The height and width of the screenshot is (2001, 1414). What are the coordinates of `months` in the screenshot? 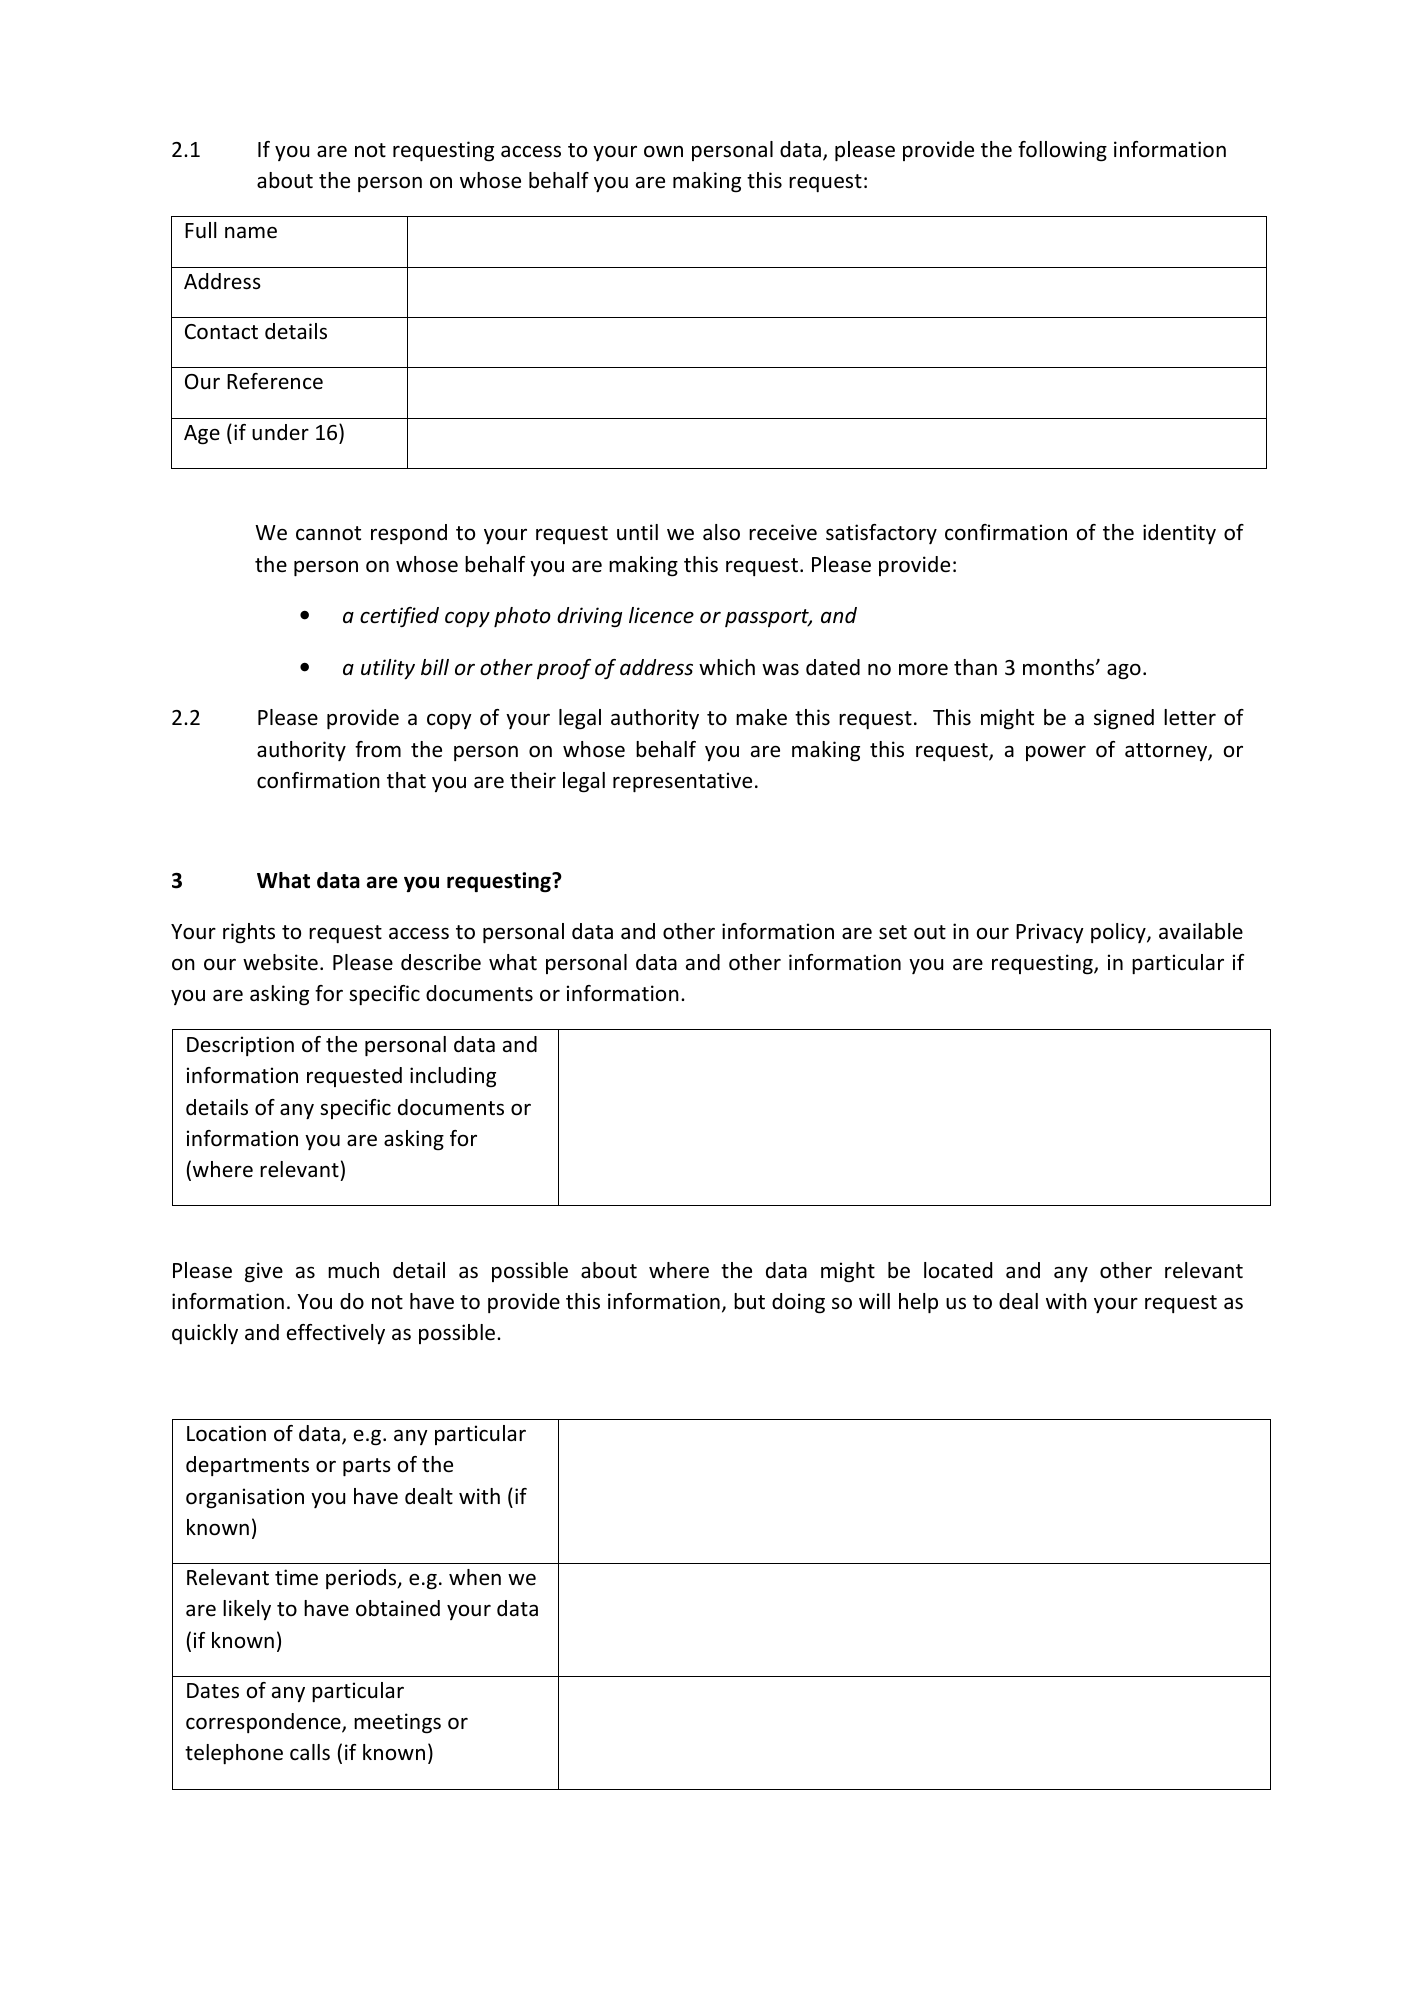 It's located at (1060, 667).
